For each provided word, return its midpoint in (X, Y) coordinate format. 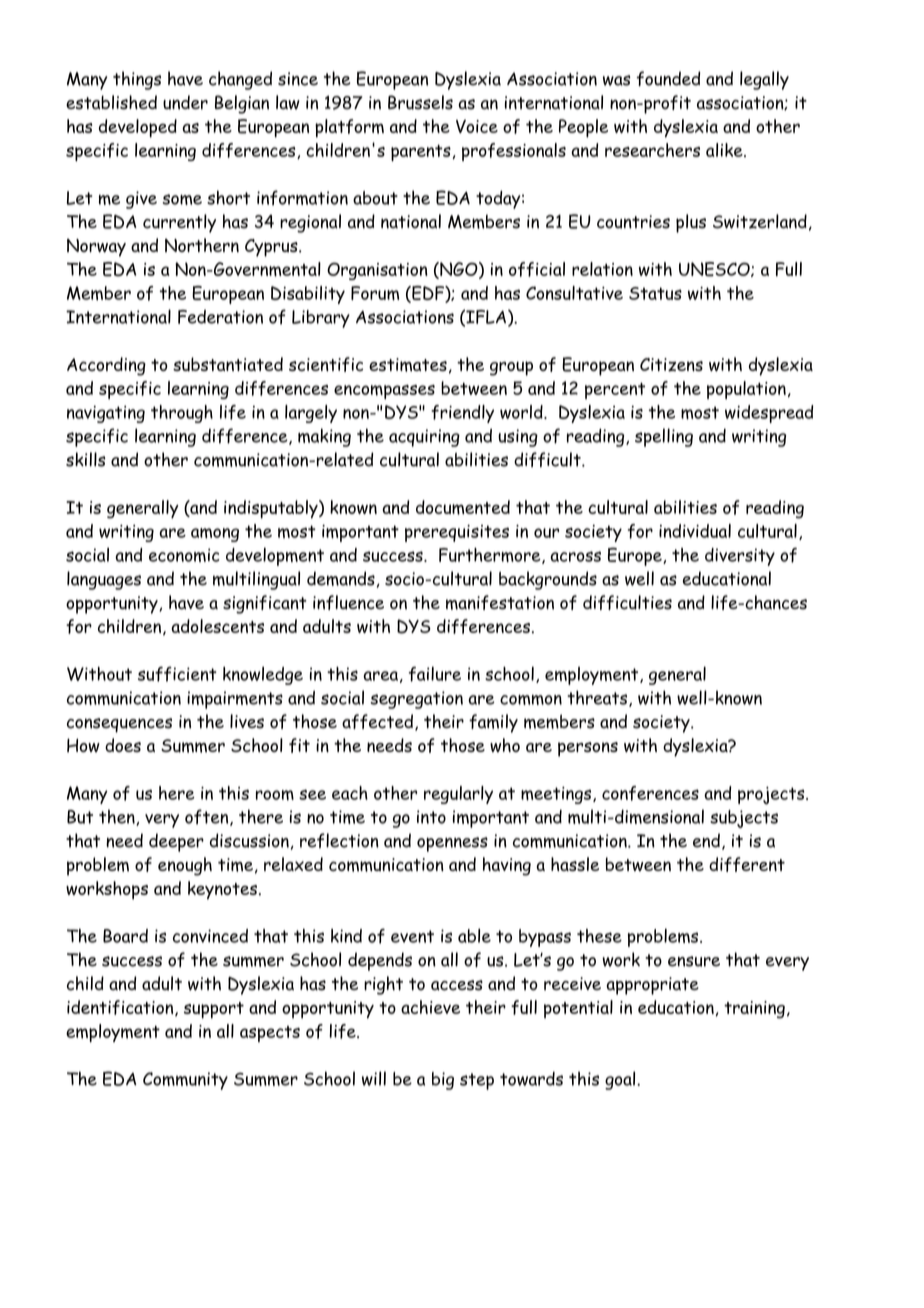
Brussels (420, 102)
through (182, 414)
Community (185, 1081)
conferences (650, 793)
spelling (664, 437)
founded (668, 78)
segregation (417, 700)
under (185, 102)
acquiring (424, 438)
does (123, 745)
